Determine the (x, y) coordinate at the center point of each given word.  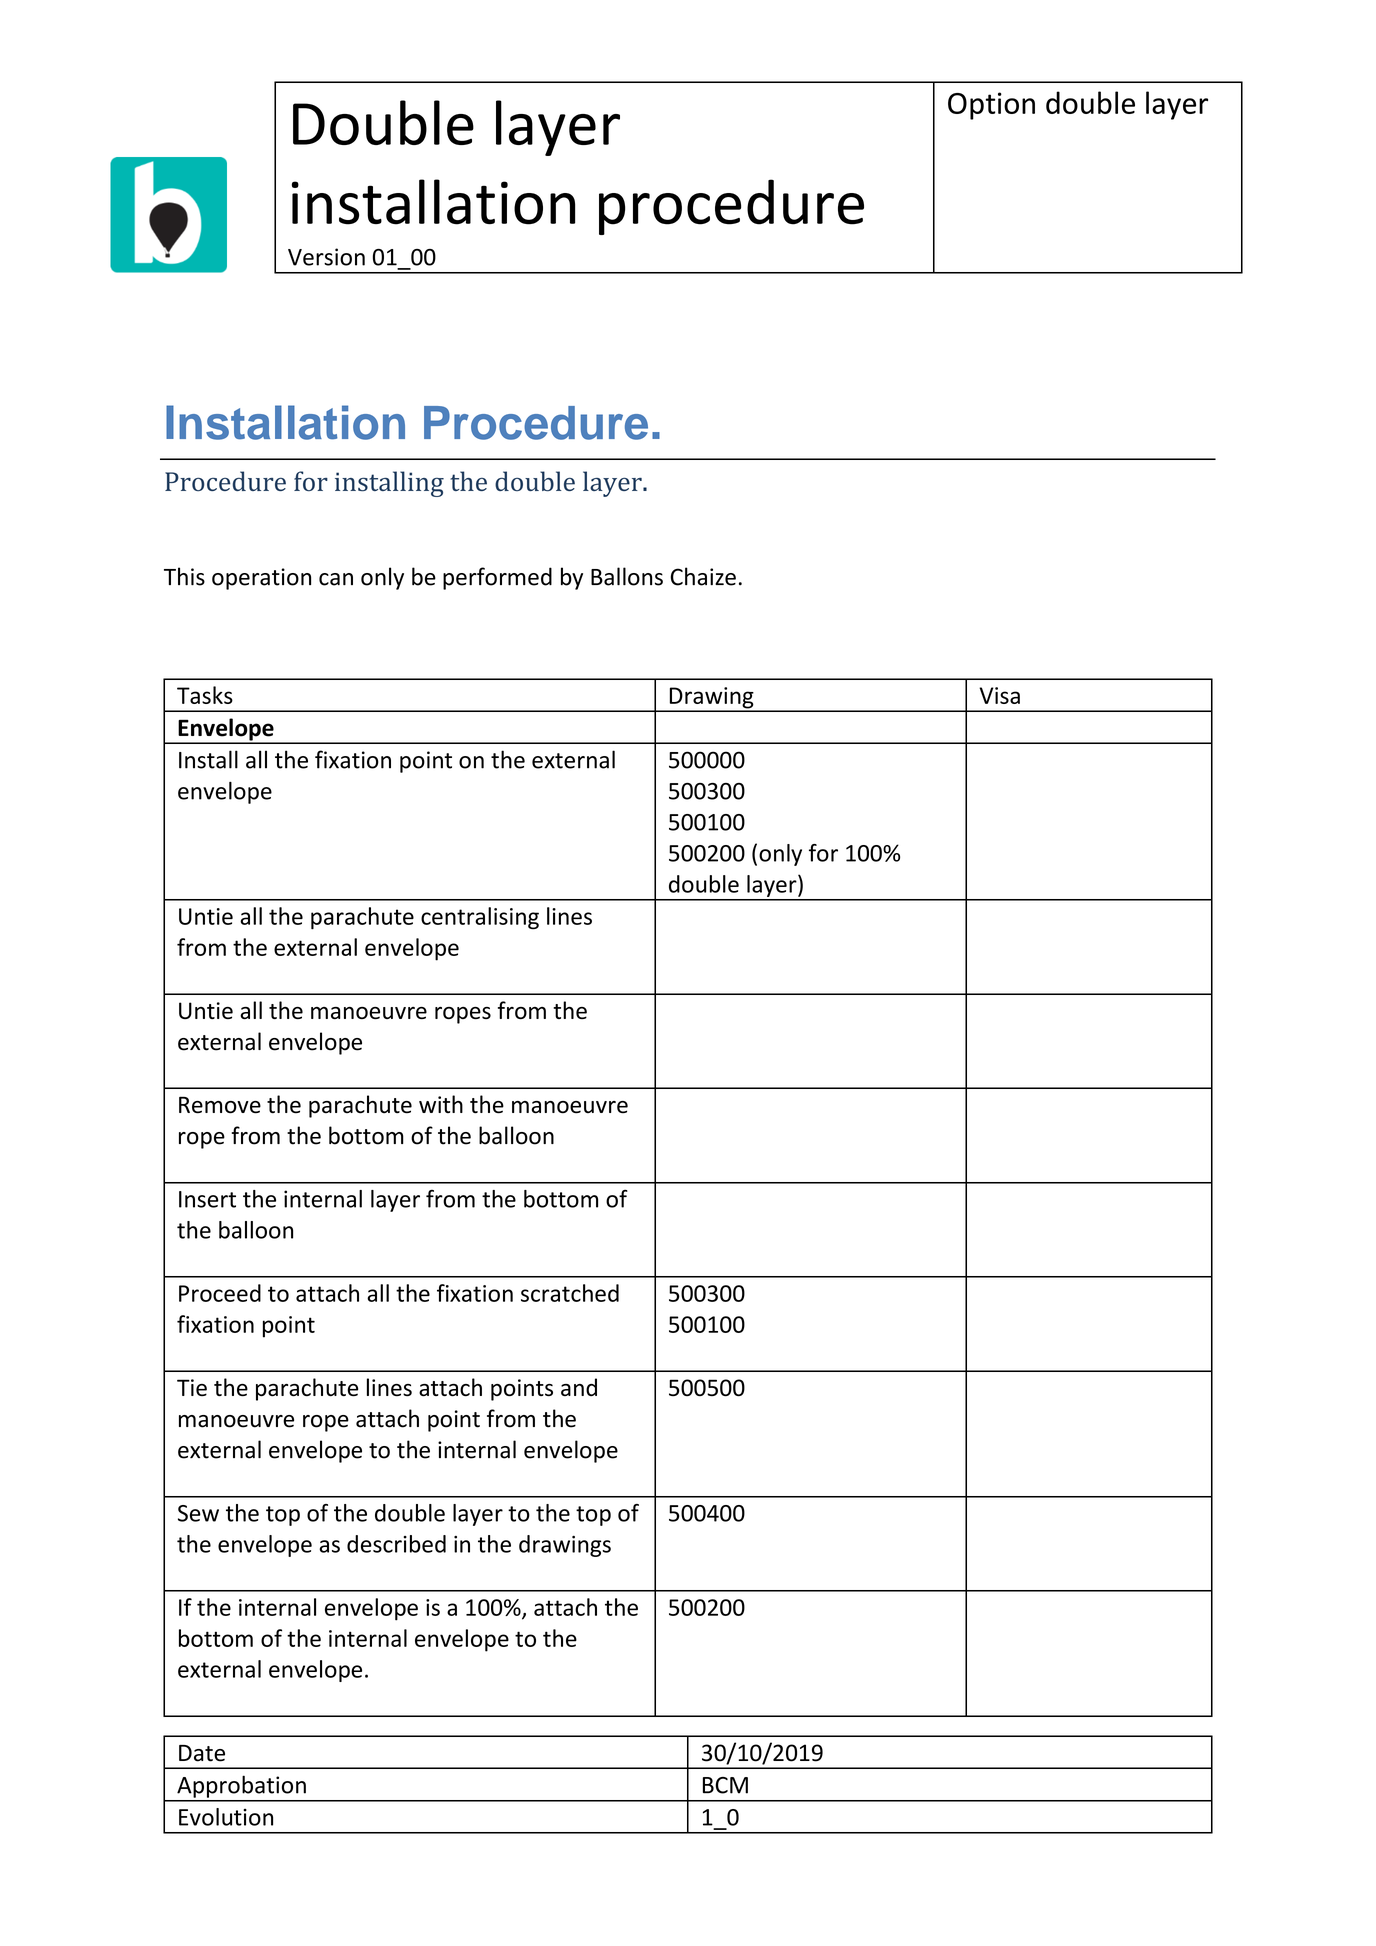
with (441, 1104)
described (396, 1544)
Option (991, 106)
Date (202, 1753)
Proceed (220, 1293)
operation (261, 579)
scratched (570, 1293)
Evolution (226, 1817)
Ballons (627, 576)
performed (497, 578)
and (579, 1387)
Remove (220, 1105)
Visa (999, 695)
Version (326, 257)
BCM (725, 1785)
